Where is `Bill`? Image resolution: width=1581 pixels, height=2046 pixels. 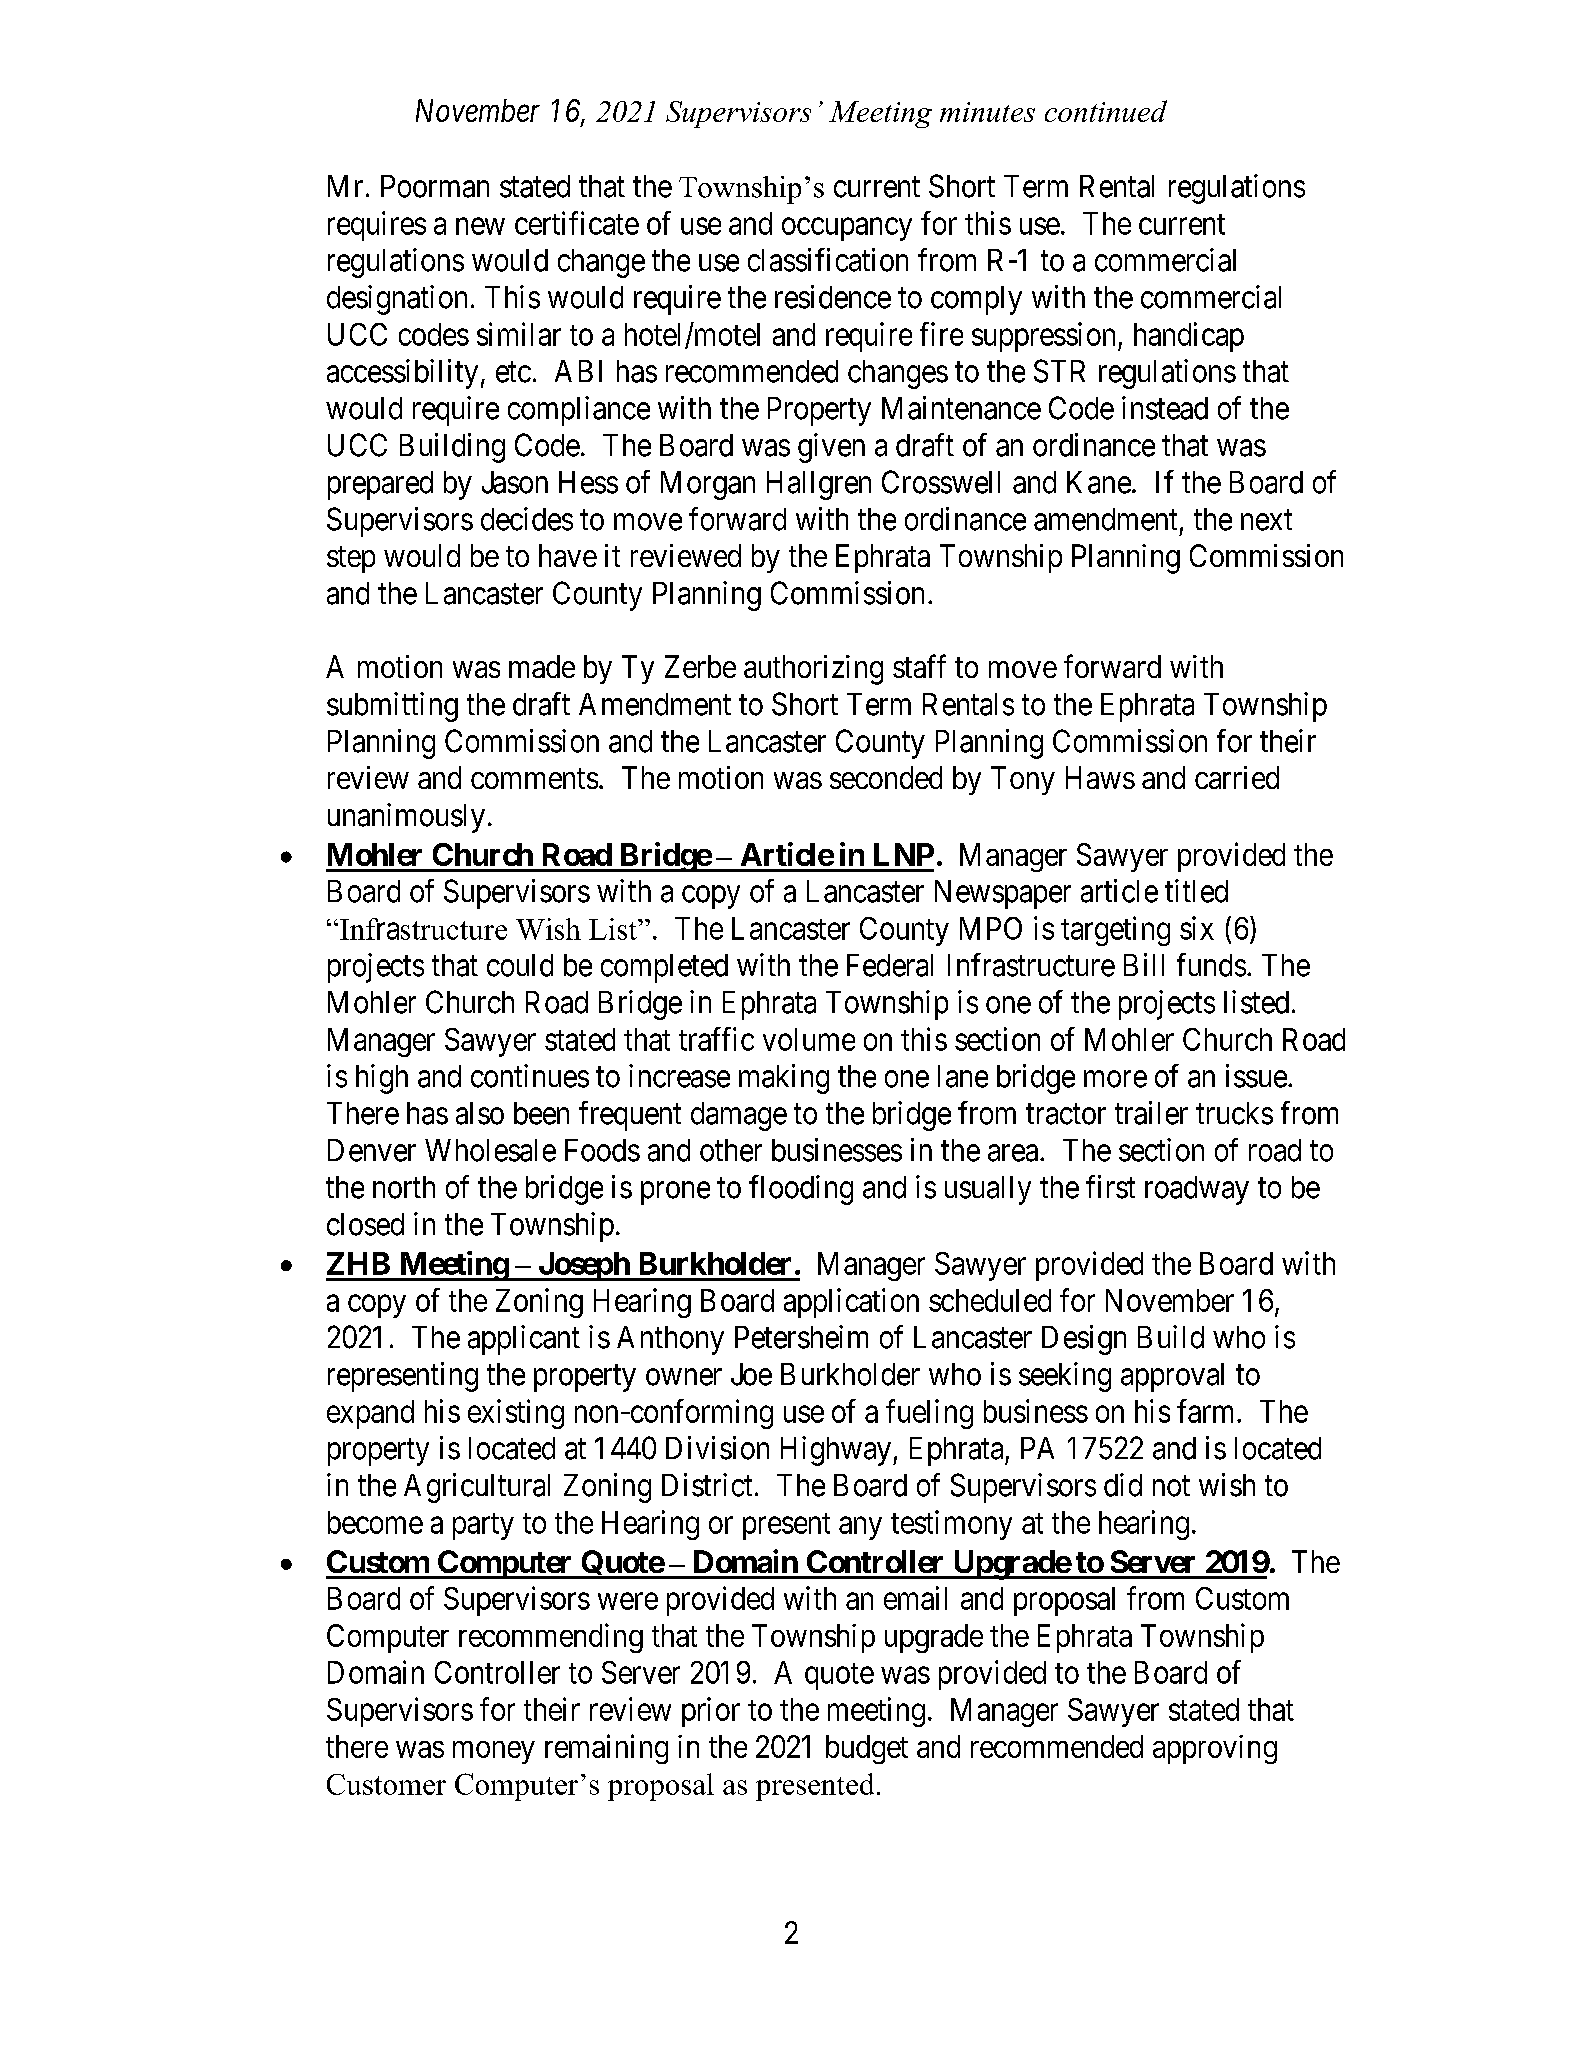
Bill is located at coordinates (1144, 964).
